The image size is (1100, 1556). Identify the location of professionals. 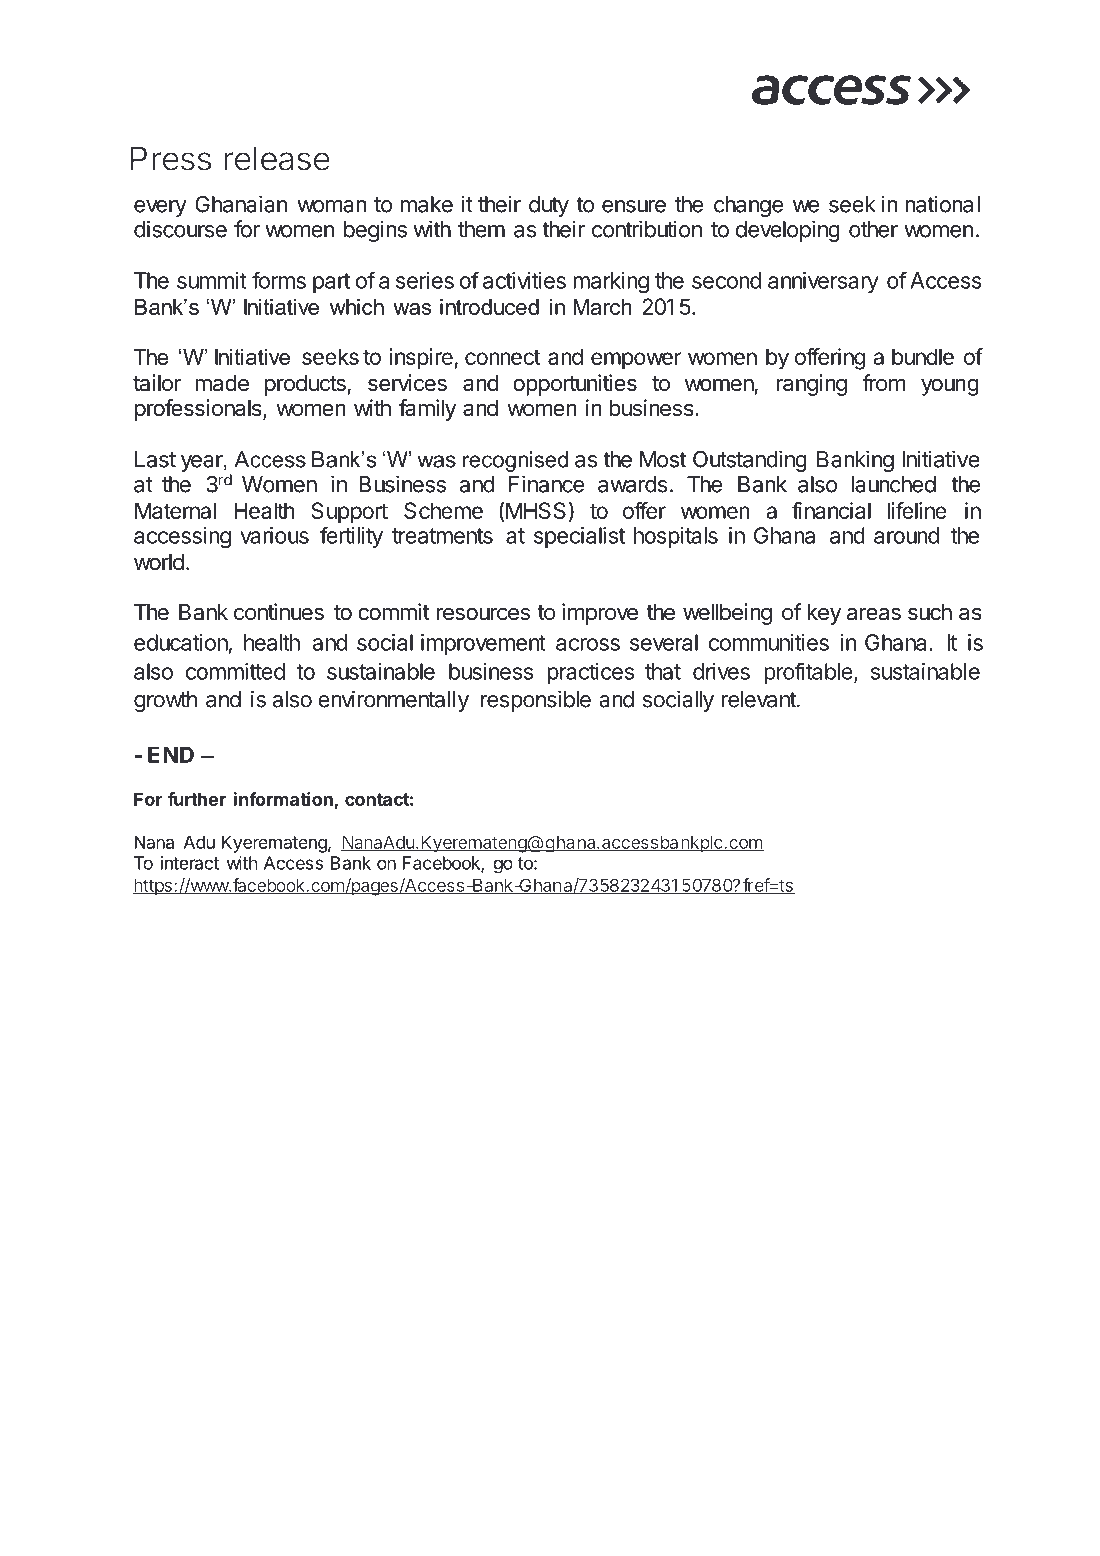
(199, 410).
